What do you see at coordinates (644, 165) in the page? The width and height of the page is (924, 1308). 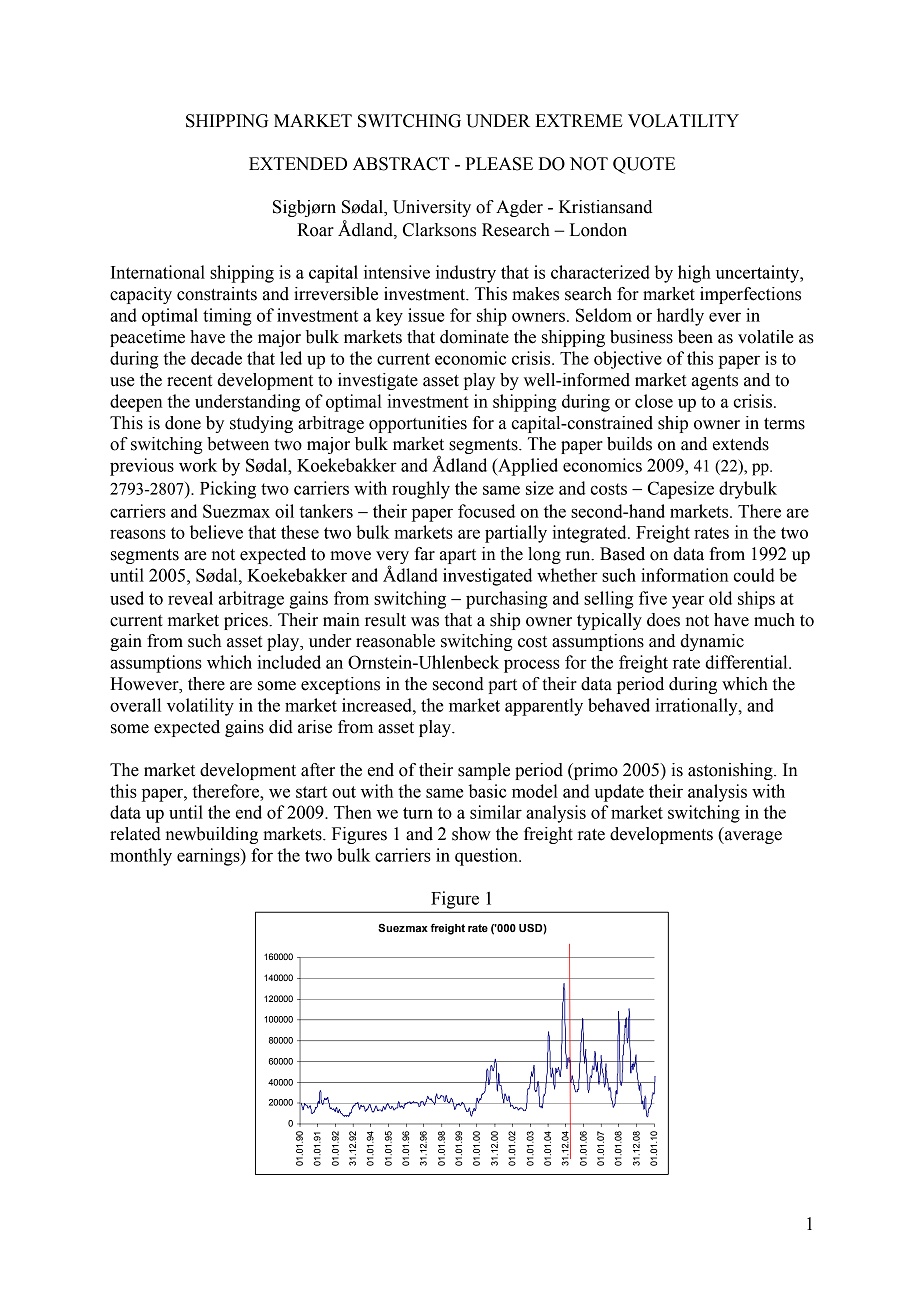 I see `QUOTE` at bounding box center [644, 165].
